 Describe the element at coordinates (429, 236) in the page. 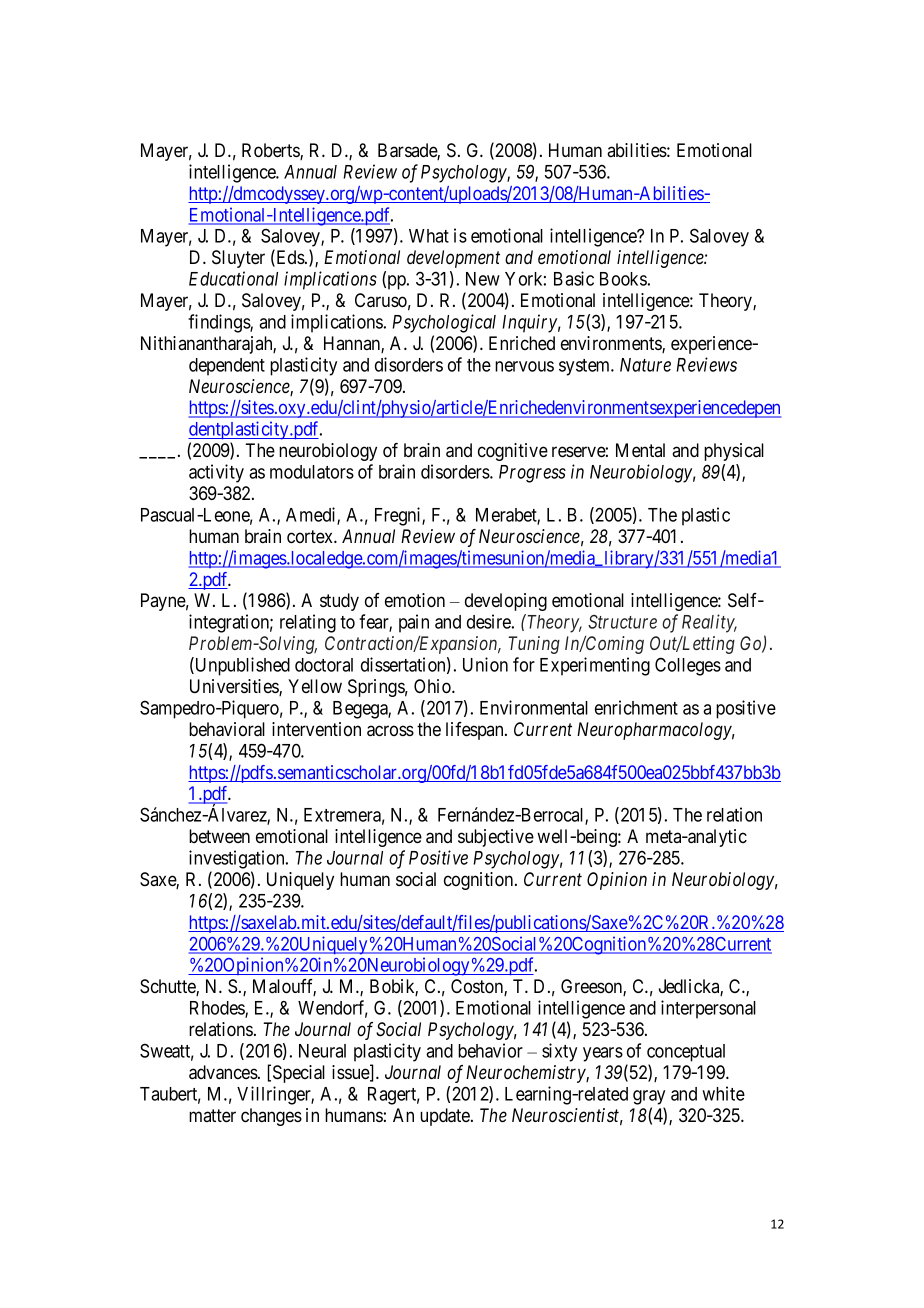

I see `What` at that location.
